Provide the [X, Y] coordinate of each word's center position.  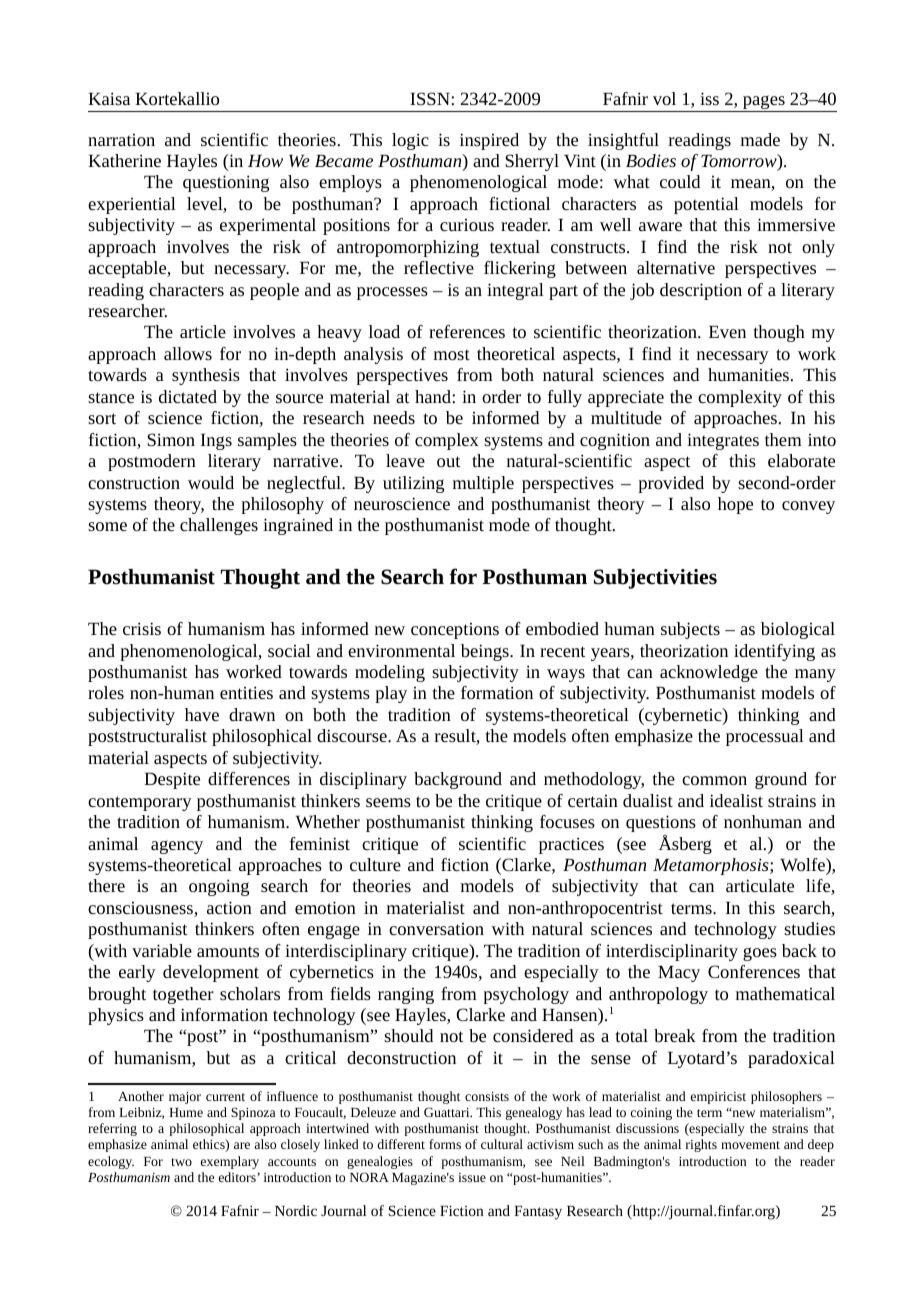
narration [121, 140]
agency [177, 847]
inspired [489, 141]
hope [735, 505]
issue [472, 1177]
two [181, 1162]
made [760, 139]
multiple [483, 484]
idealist [736, 800]
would [211, 482]
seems [388, 802]
